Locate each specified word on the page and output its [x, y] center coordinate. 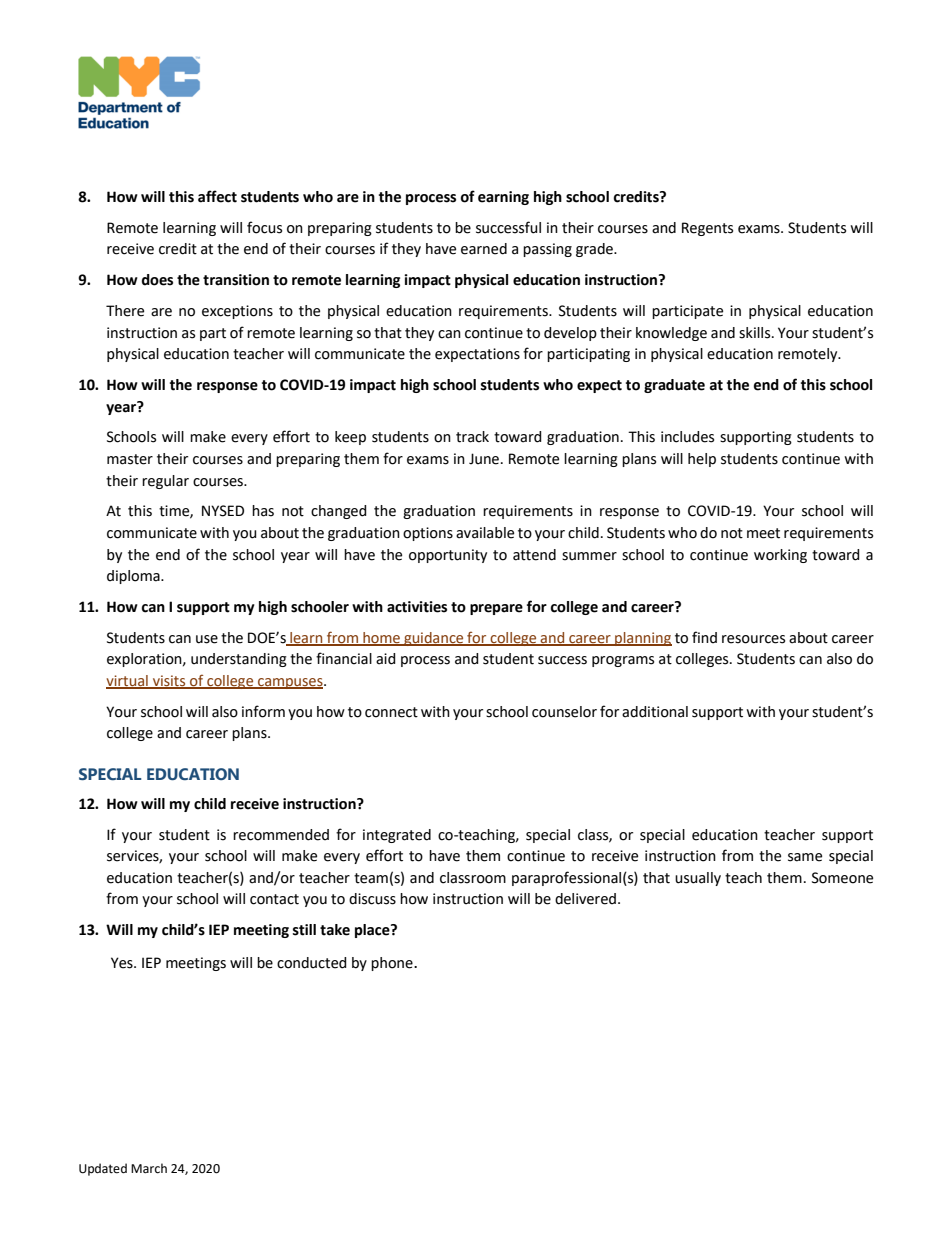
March [149, 1168]
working [780, 556]
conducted [312, 963]
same [805, 857]
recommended [281, 835]
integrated [397, 836]
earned [484, 249]
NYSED [223, 511]
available [485, 533]
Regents [707, 229]
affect [217, 196]
